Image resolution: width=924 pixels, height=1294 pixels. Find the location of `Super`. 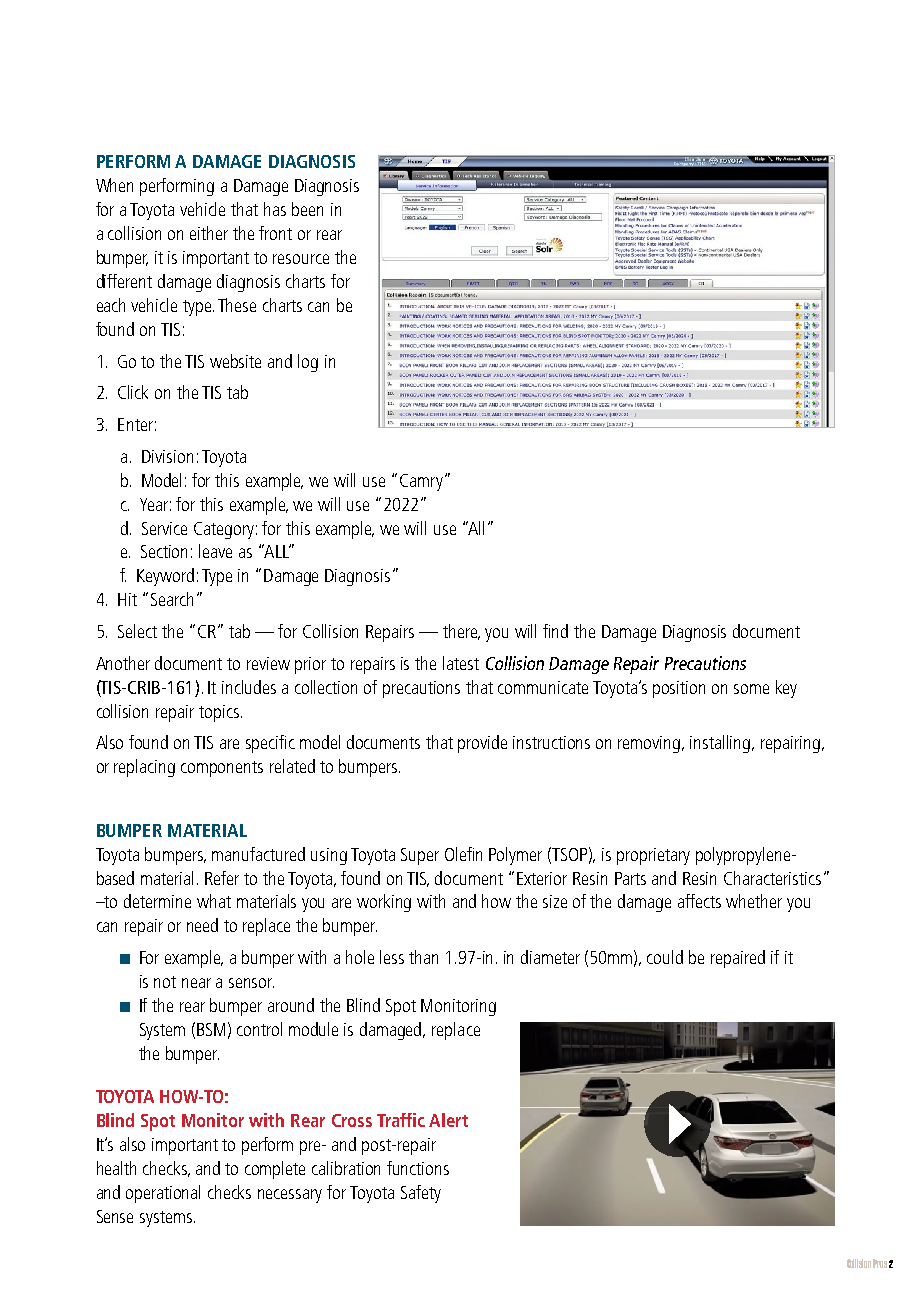

Super is located at coordinates (420, 856).
